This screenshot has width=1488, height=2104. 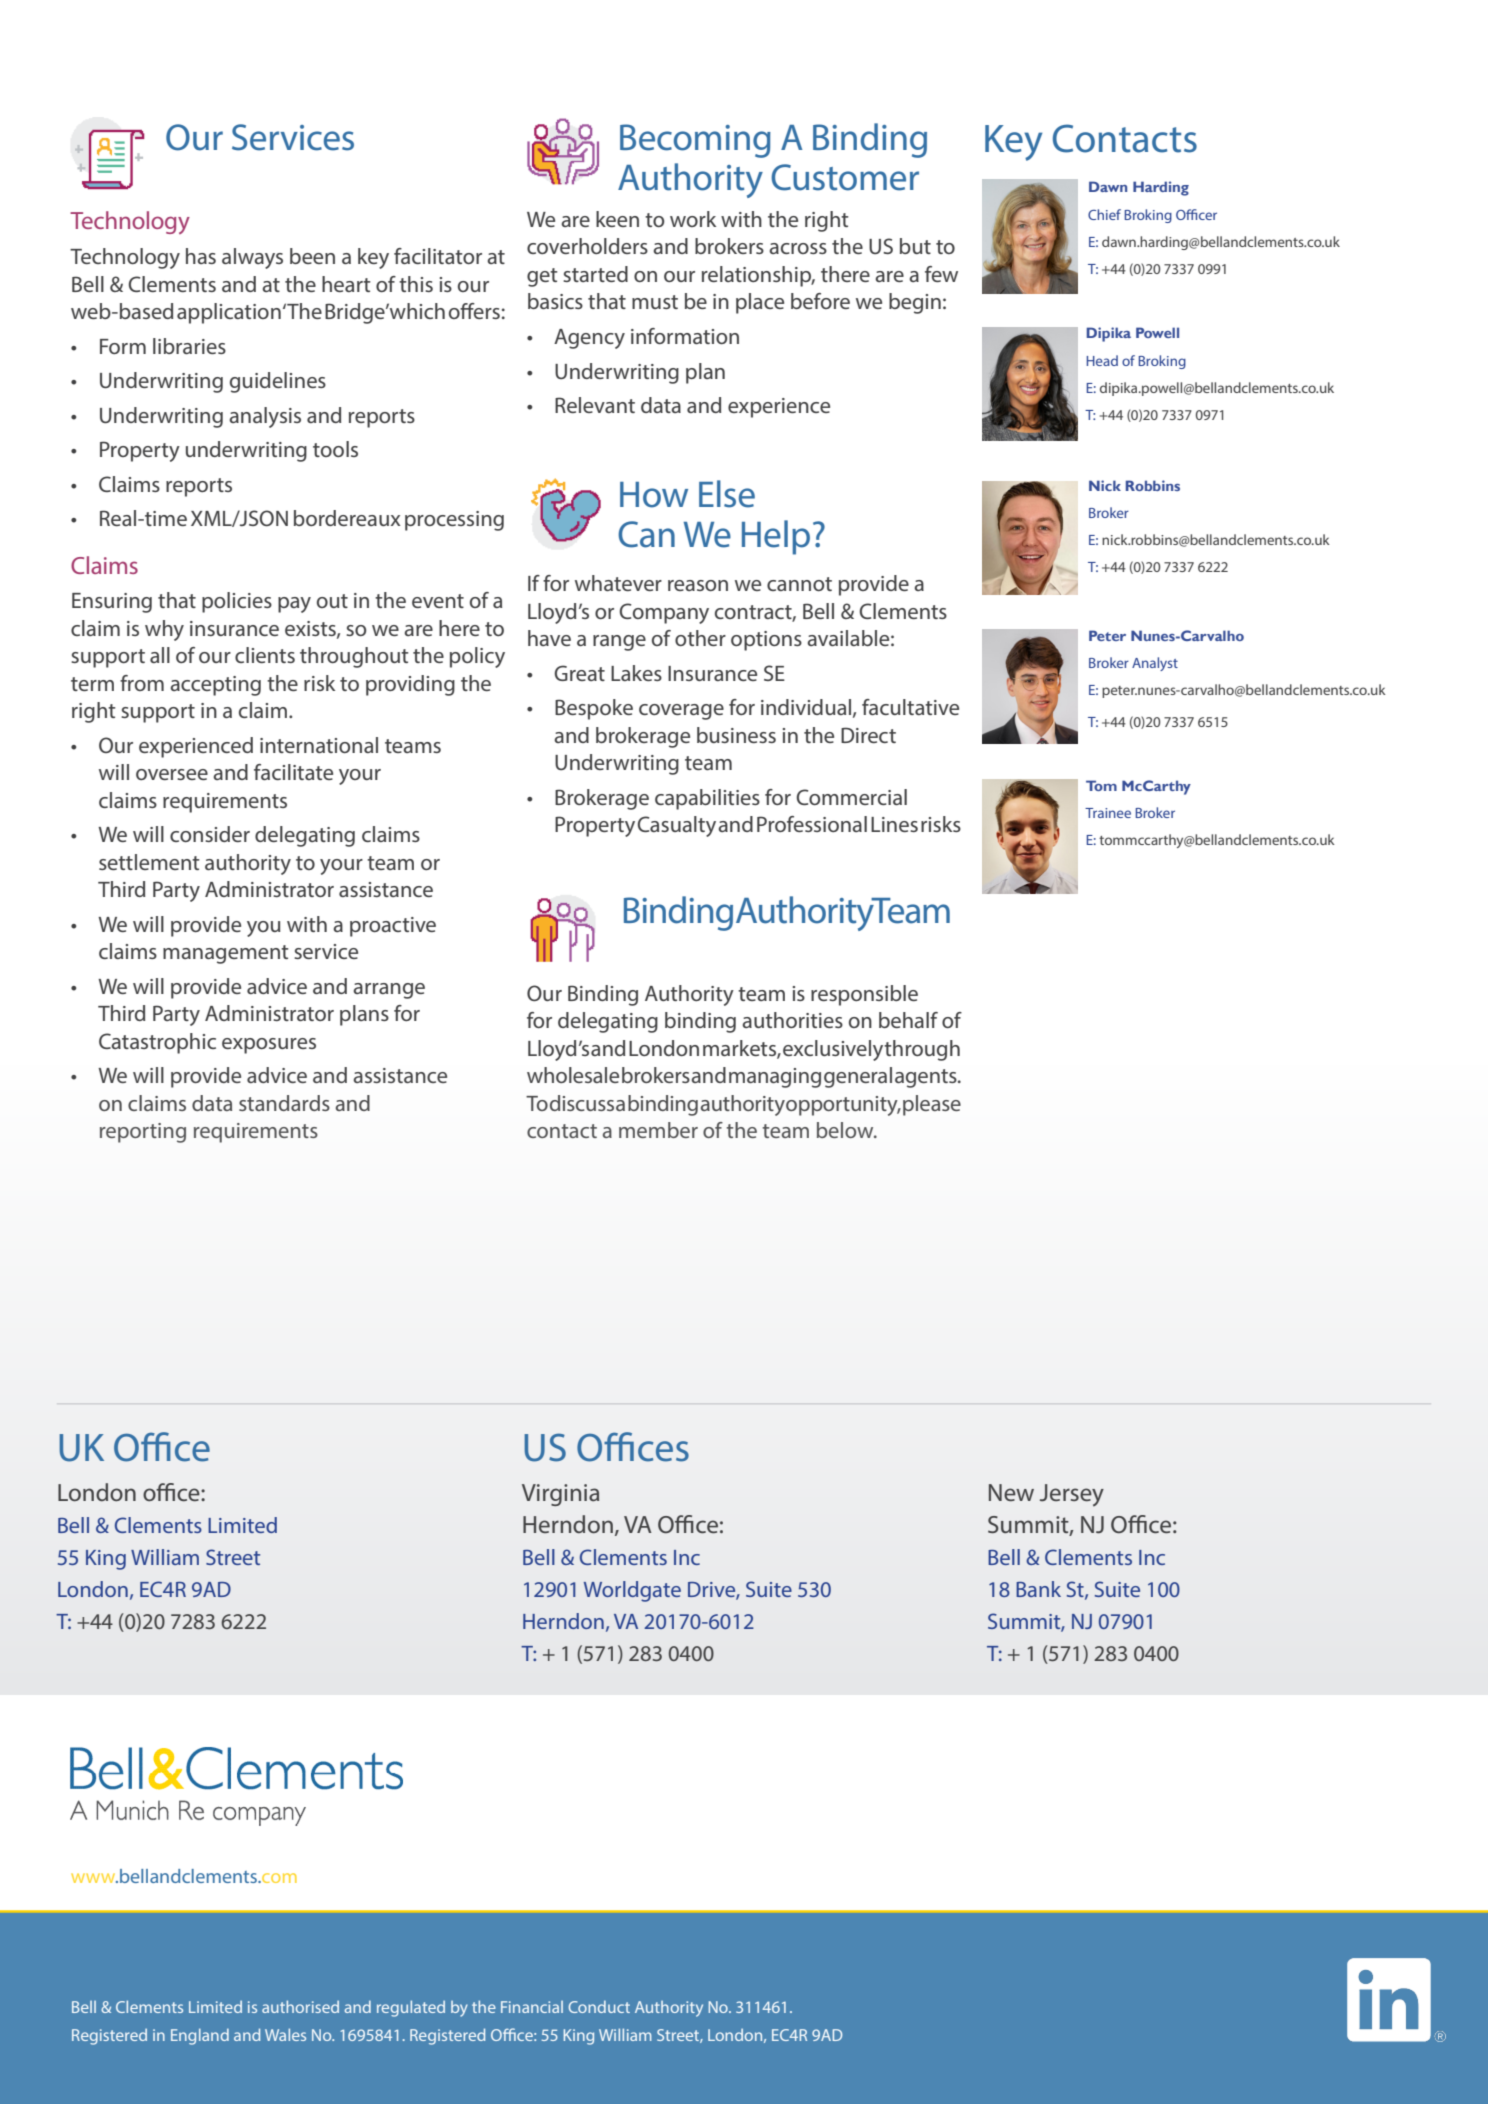 What do you see at coordinates (617, 219) in the screenshot?
I see `keen` at bounding box center [617, 219].
